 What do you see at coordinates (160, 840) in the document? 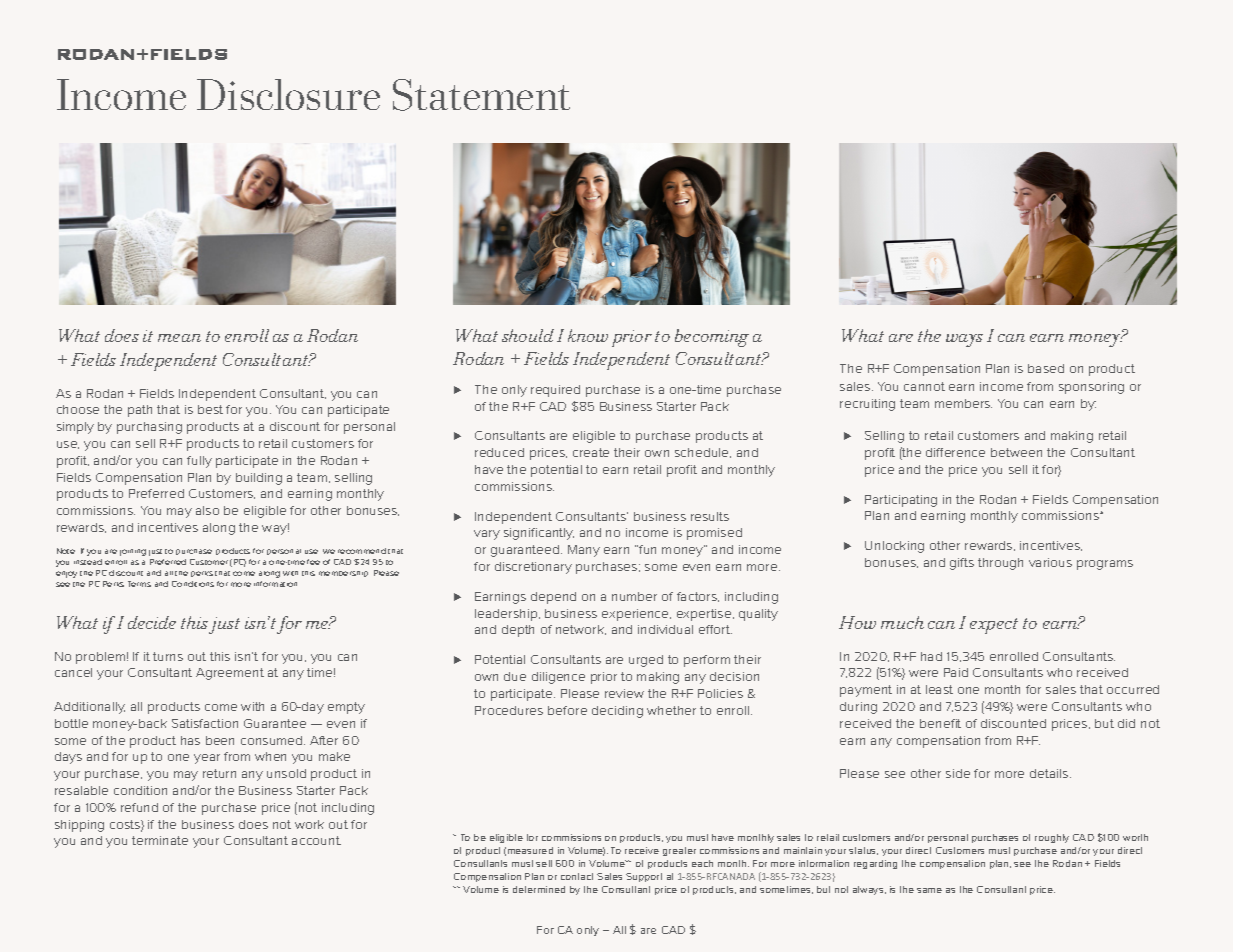
I see `terminate` at bounding box center [160, 840].
